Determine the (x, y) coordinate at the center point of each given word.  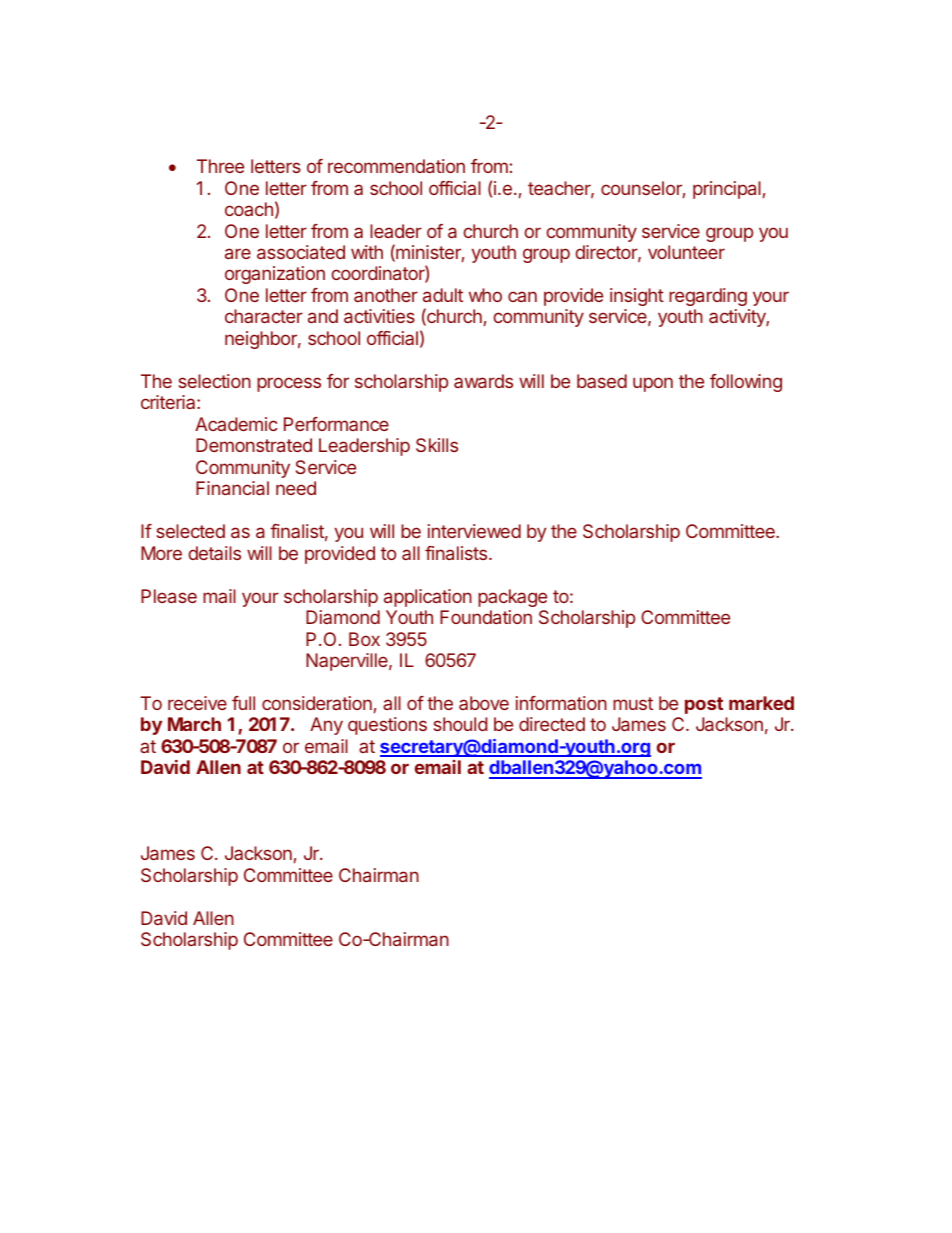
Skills (437, 445)
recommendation (396, 166)
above (484, 703)
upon (653, 384)
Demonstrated (254, 445)
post (704, 705)
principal (727, 190)
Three (220, 166)
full (243, 703)
